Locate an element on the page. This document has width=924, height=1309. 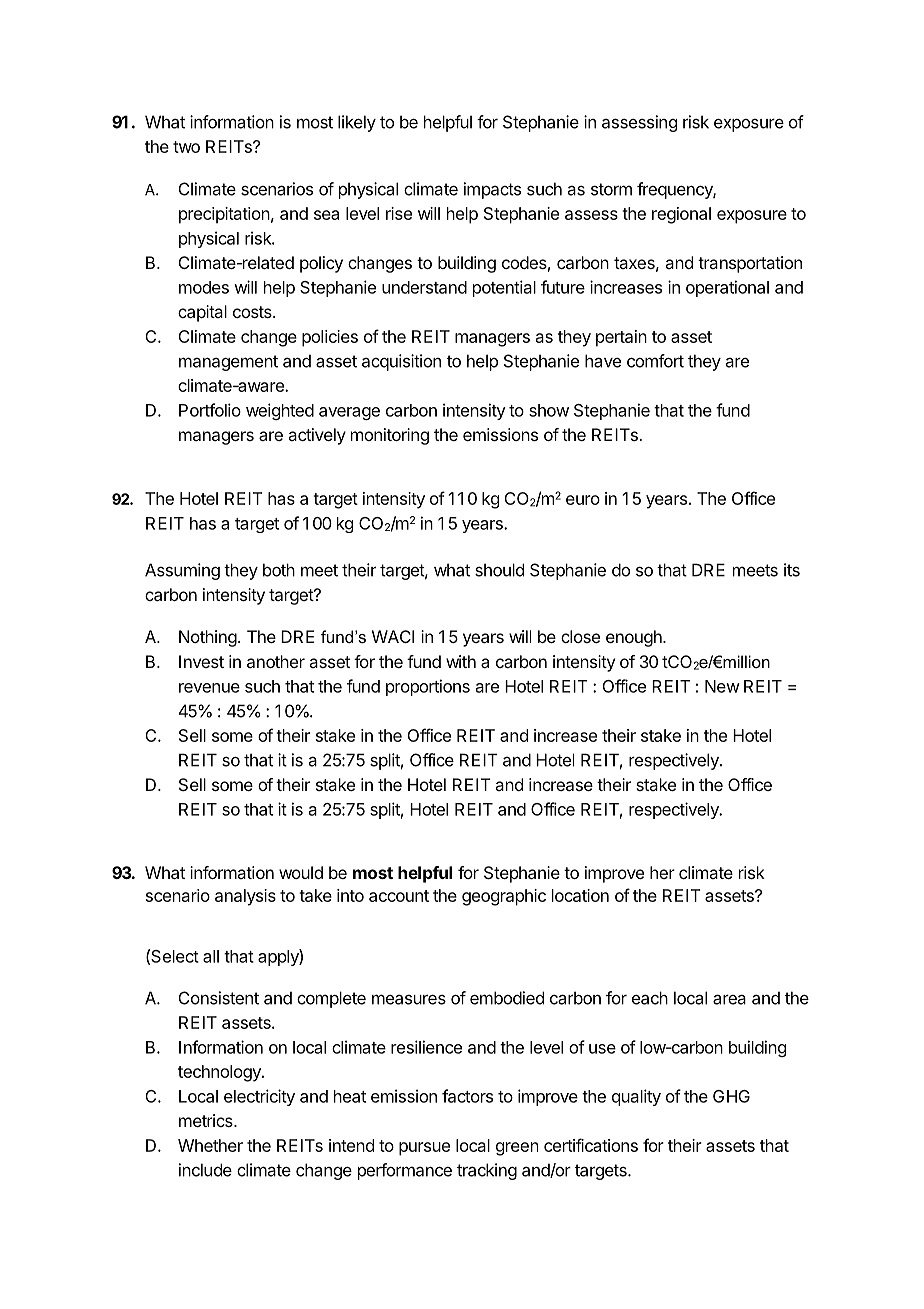
location is located at coordinates (580, 895).
